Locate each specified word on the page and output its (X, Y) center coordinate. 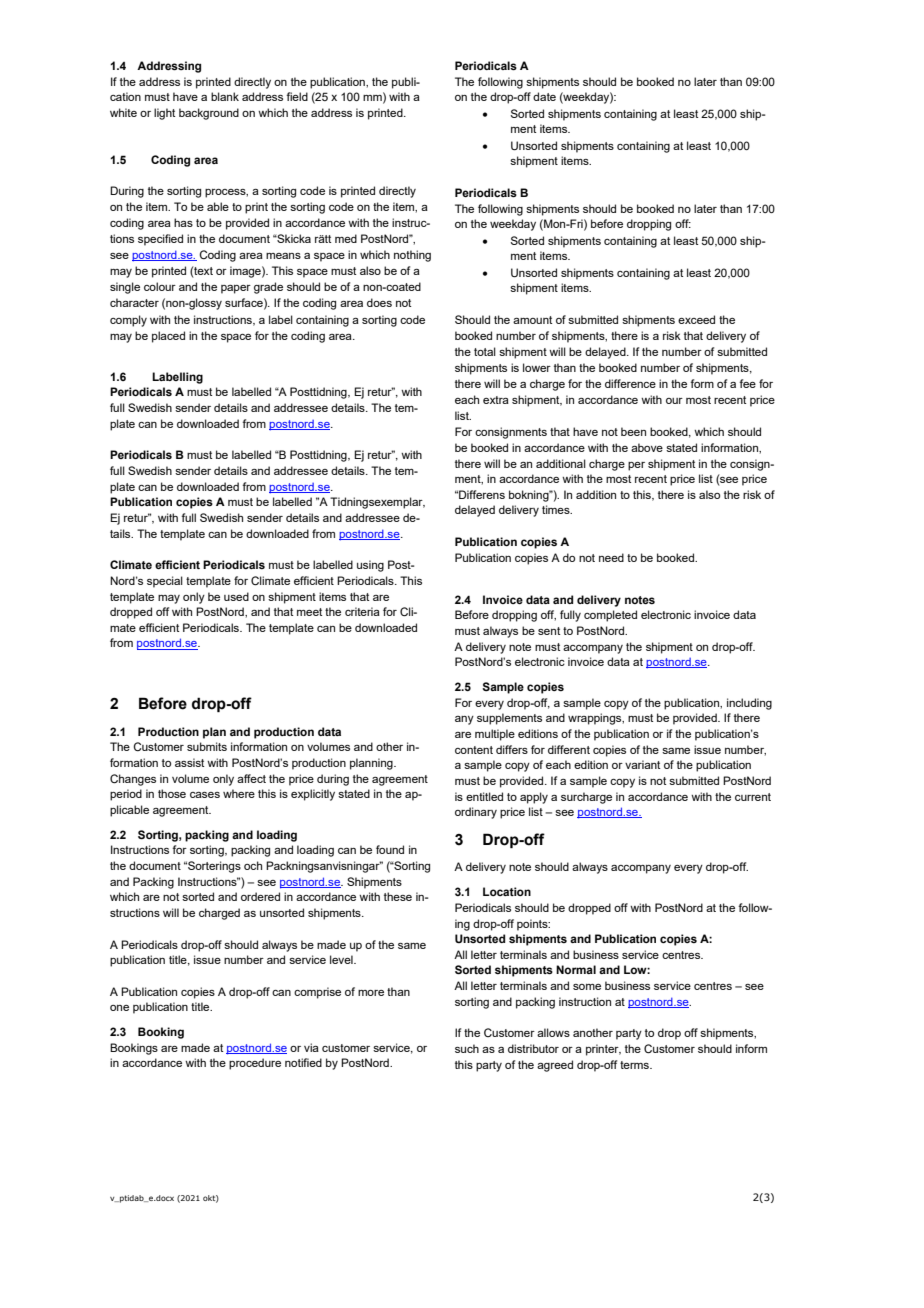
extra (496, 400)
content (474, 750)
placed (168, 337)
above (647, 447)
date (544, 96)
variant (642, 764)
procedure (255, 1064)
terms (635, 1065)
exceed (696, 319)
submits (207, 746)
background (209, 114)
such (467, 1048)
